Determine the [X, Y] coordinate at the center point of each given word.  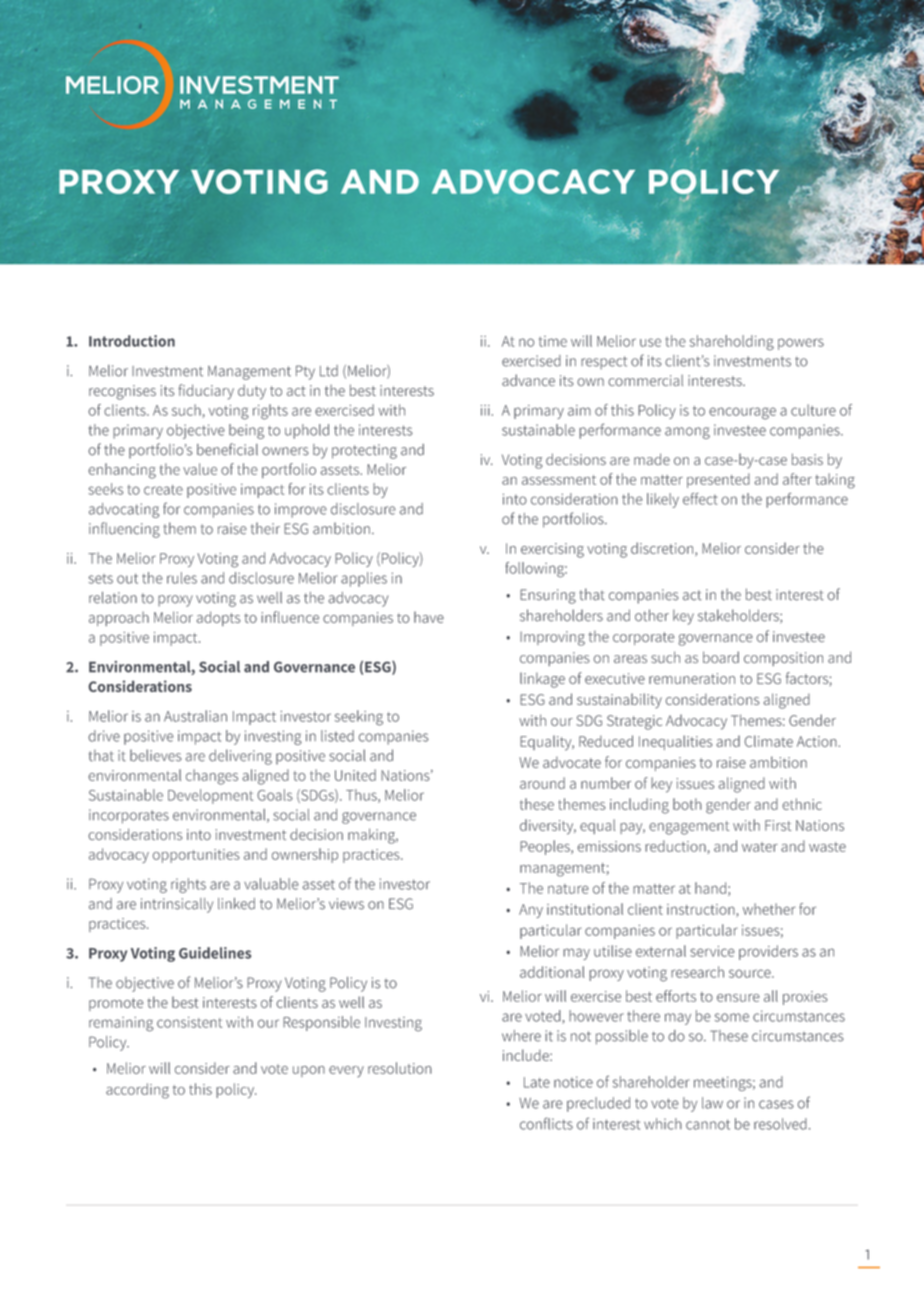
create [163, 490]
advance [528, 380]
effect [700, 499]
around [542, 783]
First [778, 825]
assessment [559, 480]
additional [552, 972]
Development [210, 796]
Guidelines [215, 953]
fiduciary [206, 392]
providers [768, 952]
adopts [219, 618]
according [137, 1091]
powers [801, 344]
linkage [542, 680]
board [721, 657]
